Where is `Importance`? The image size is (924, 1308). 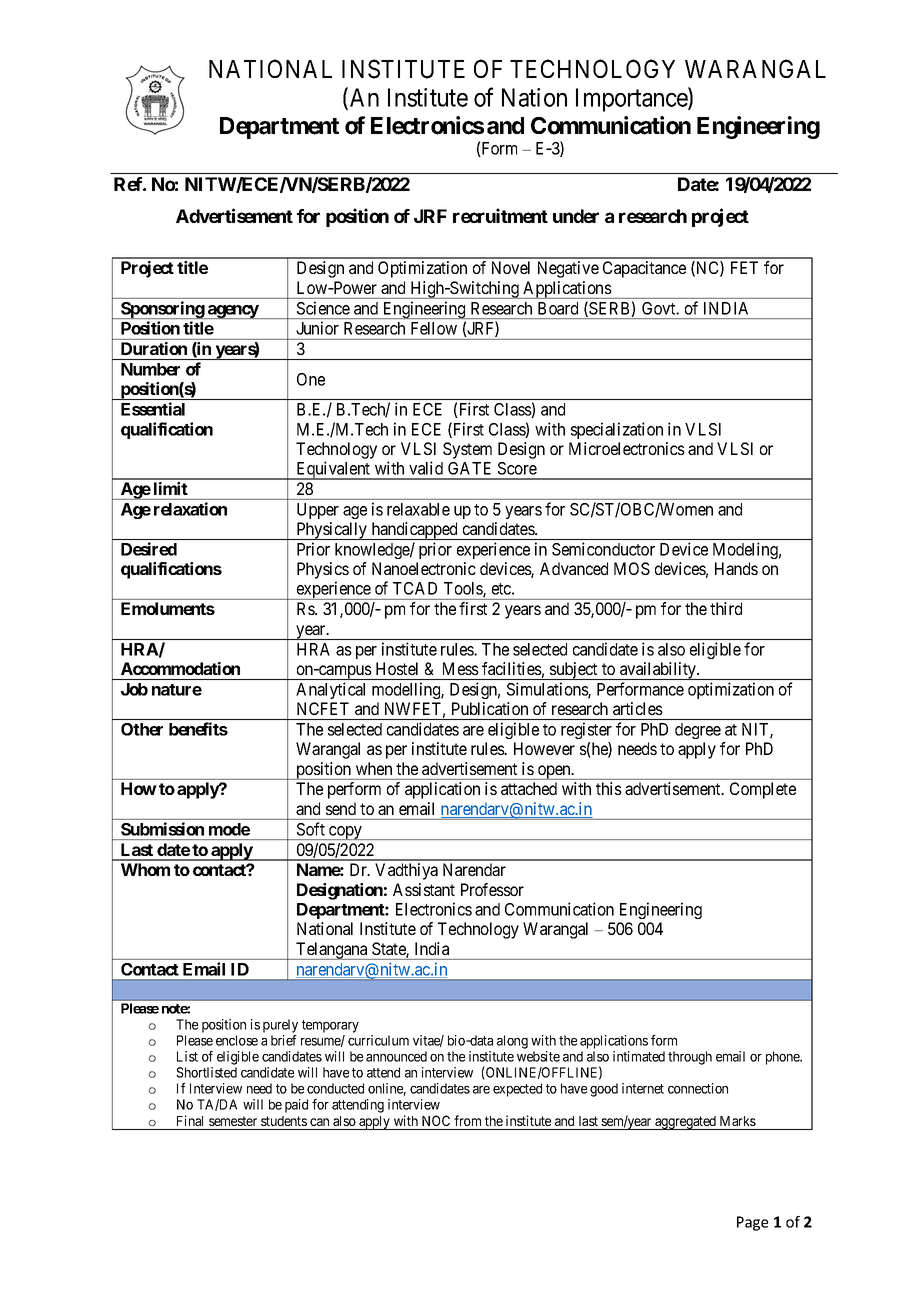 Importance is located at coordinates (632, 100).
